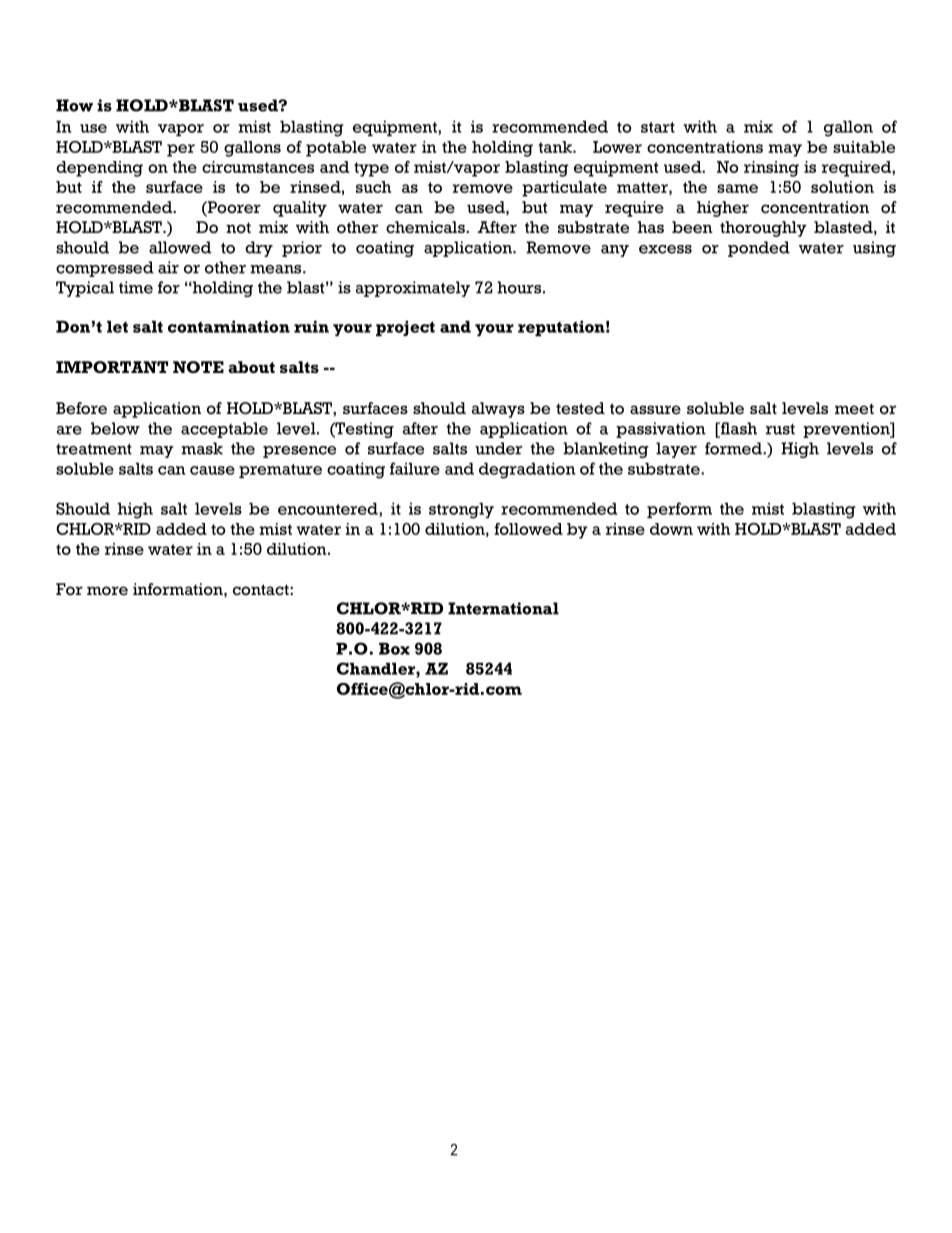  What do you see at coordinates (498, 448) in the screenshot?
I see `under` at bounding box center [498, 448].
